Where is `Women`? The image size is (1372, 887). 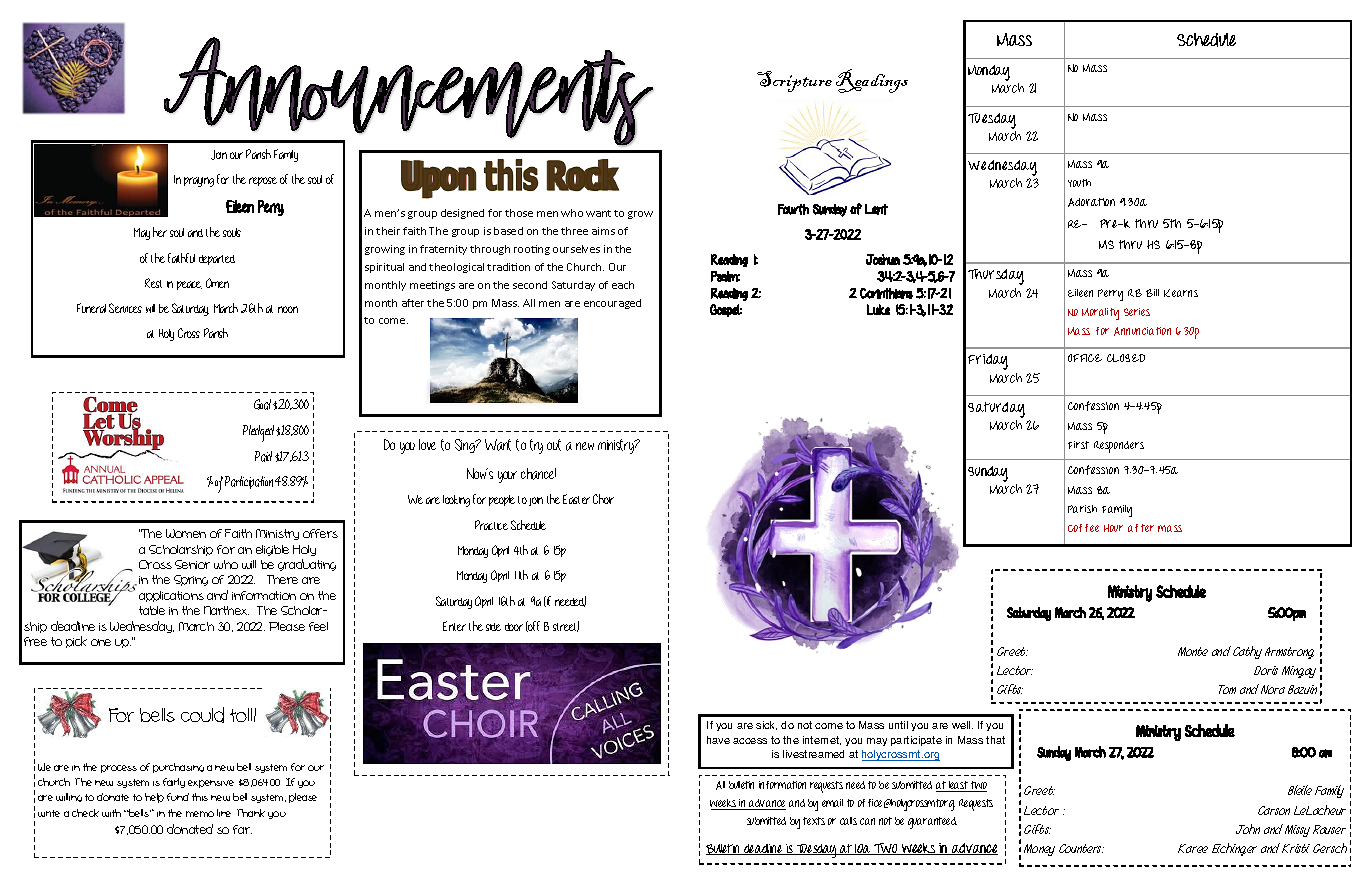 Women is located at coordinates (186, 533).
